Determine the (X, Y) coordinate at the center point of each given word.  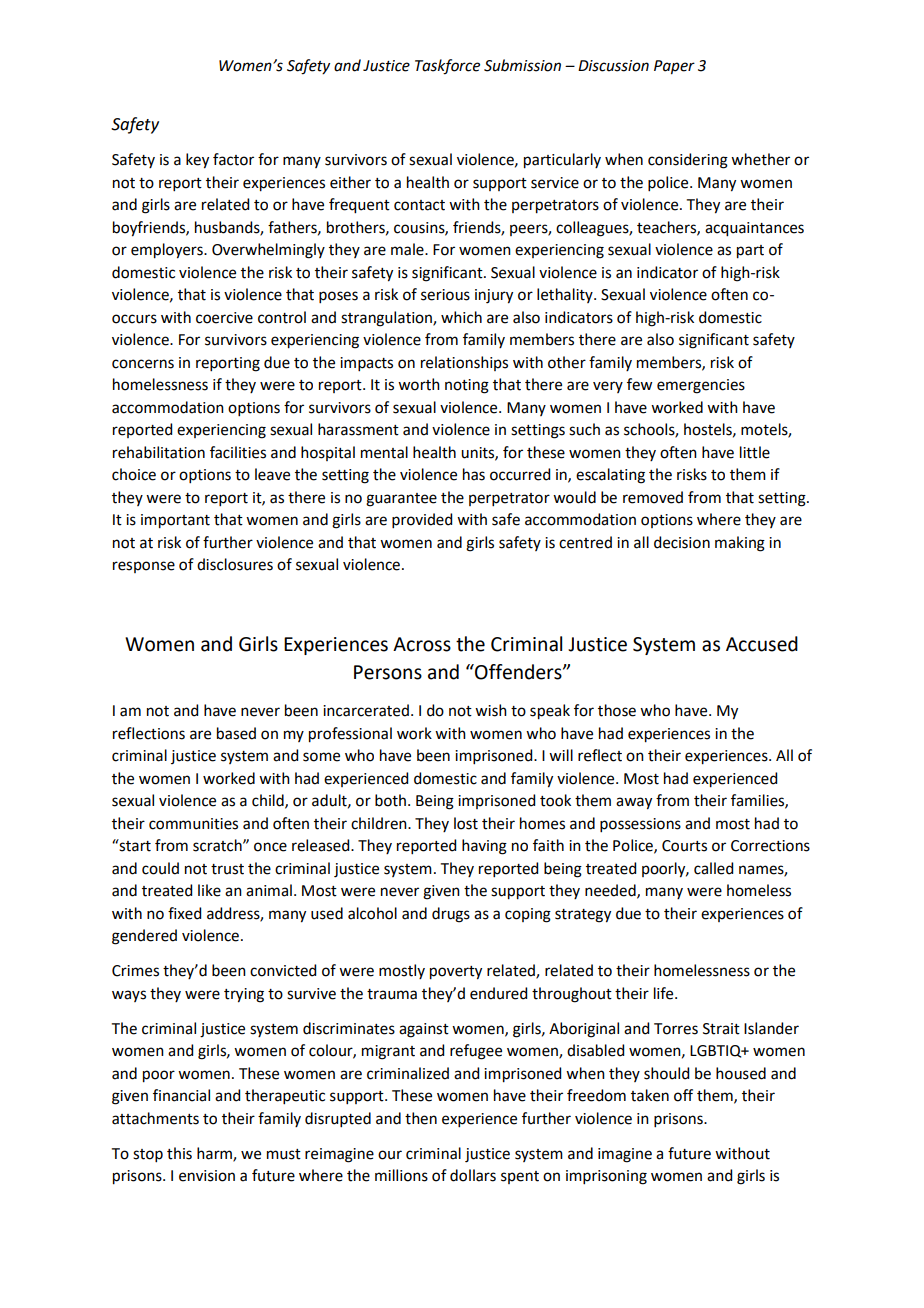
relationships (464, 363)
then (421, 1118)
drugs (451, 915)
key (197, 161)
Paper (674, 67)
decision (682, 542)
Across (422, 644)
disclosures (235, 564)
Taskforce (447, 67)
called (713, 868)
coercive (224, 318)
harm (215, 1154)
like (209, 890)
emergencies (701, 386)
